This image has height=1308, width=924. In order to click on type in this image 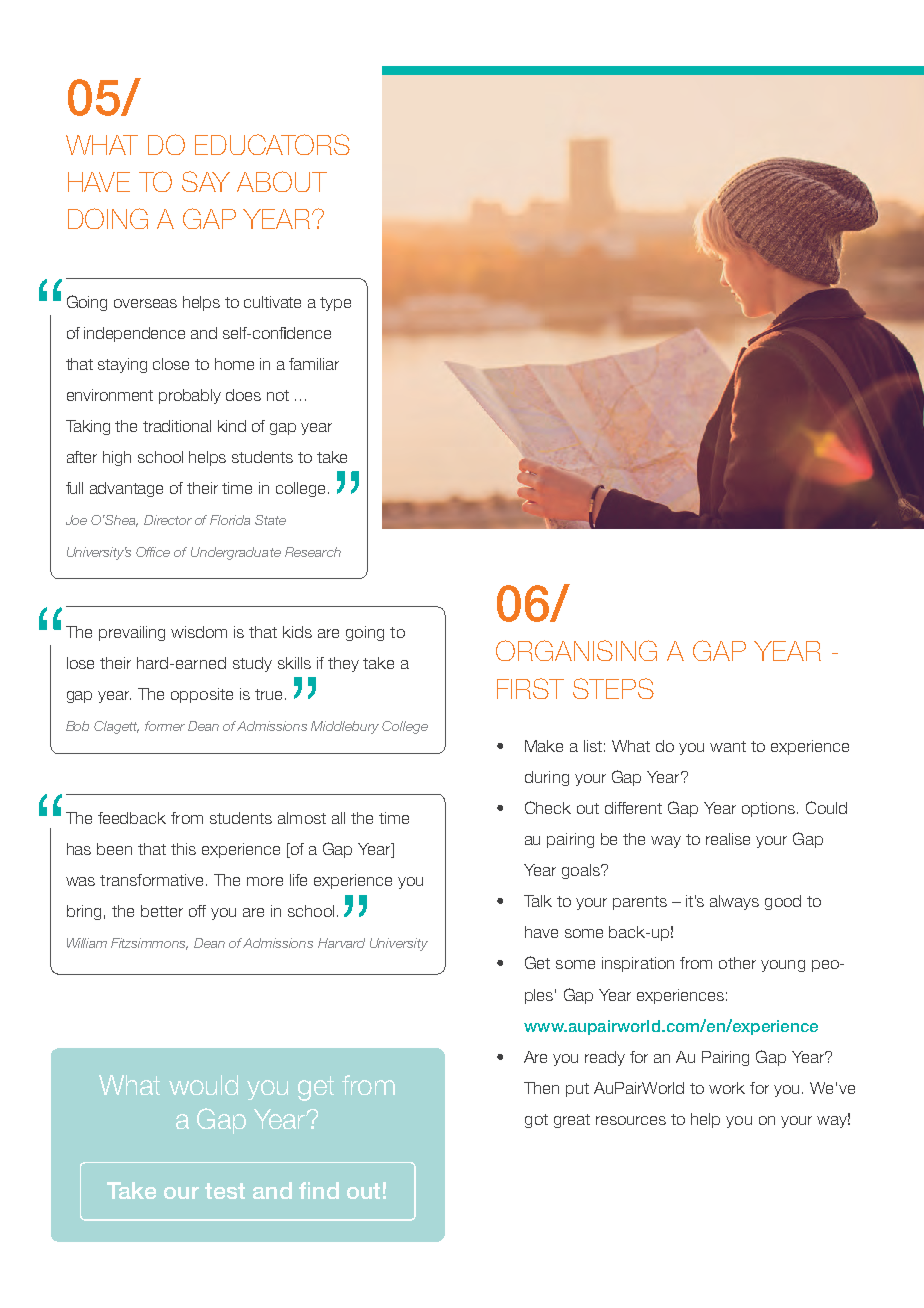, I will do `click(335, 304)`.
